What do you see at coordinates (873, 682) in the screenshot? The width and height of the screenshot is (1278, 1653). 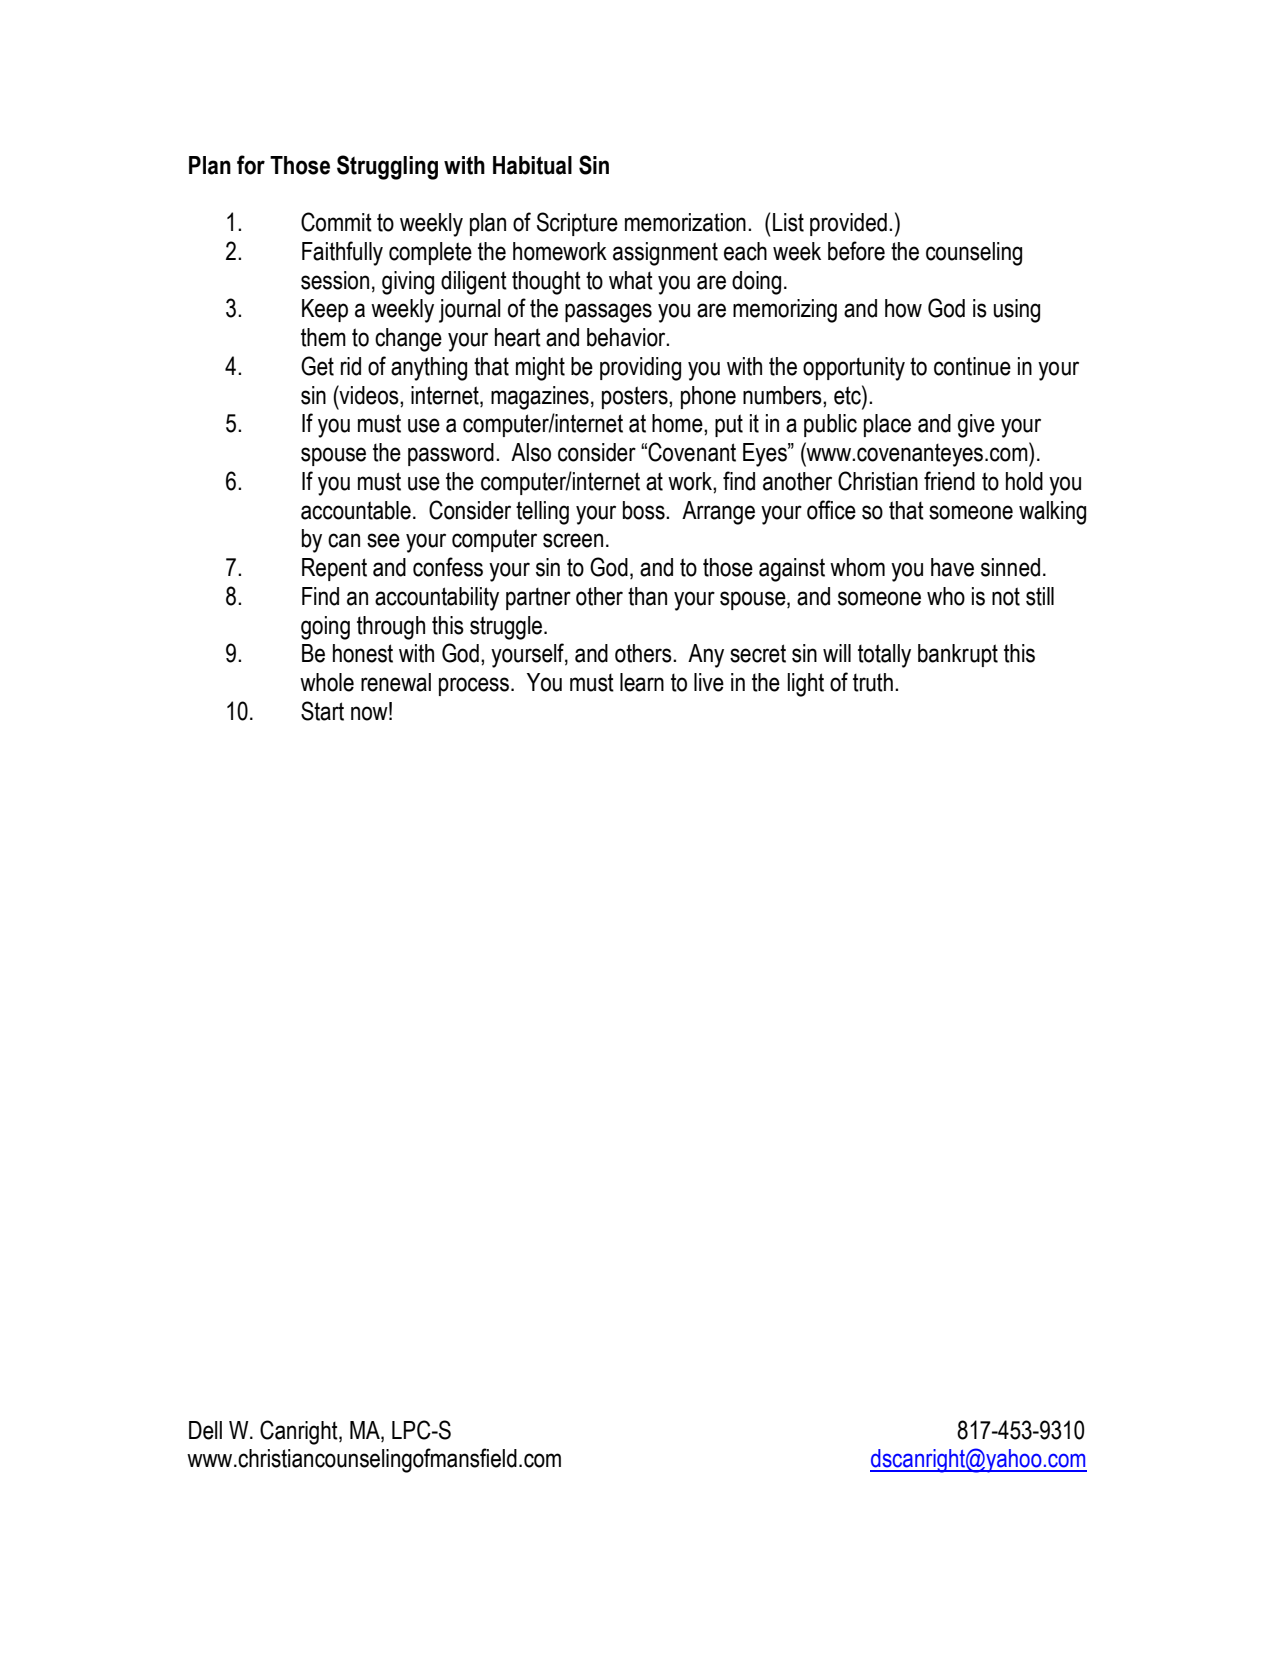 I see `truth` at bounding box center [873, 682].
